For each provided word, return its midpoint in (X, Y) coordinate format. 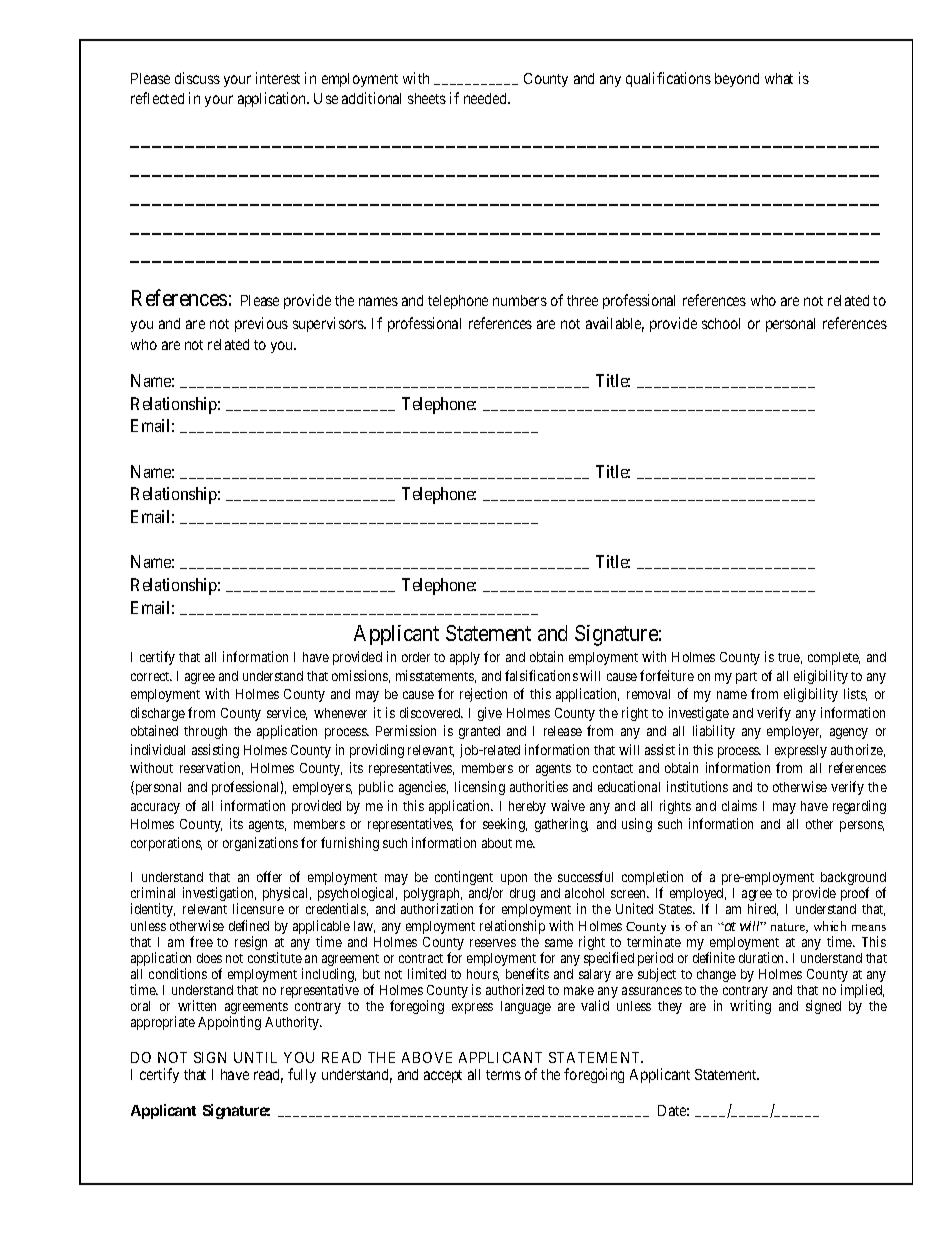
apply (465, 658)
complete (834, 658)
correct (151, 676)
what (779, 78)
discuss (197, 78)
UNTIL (255, 1057)
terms (503, 1075)
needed (487, 98)
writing (750, 1007)
